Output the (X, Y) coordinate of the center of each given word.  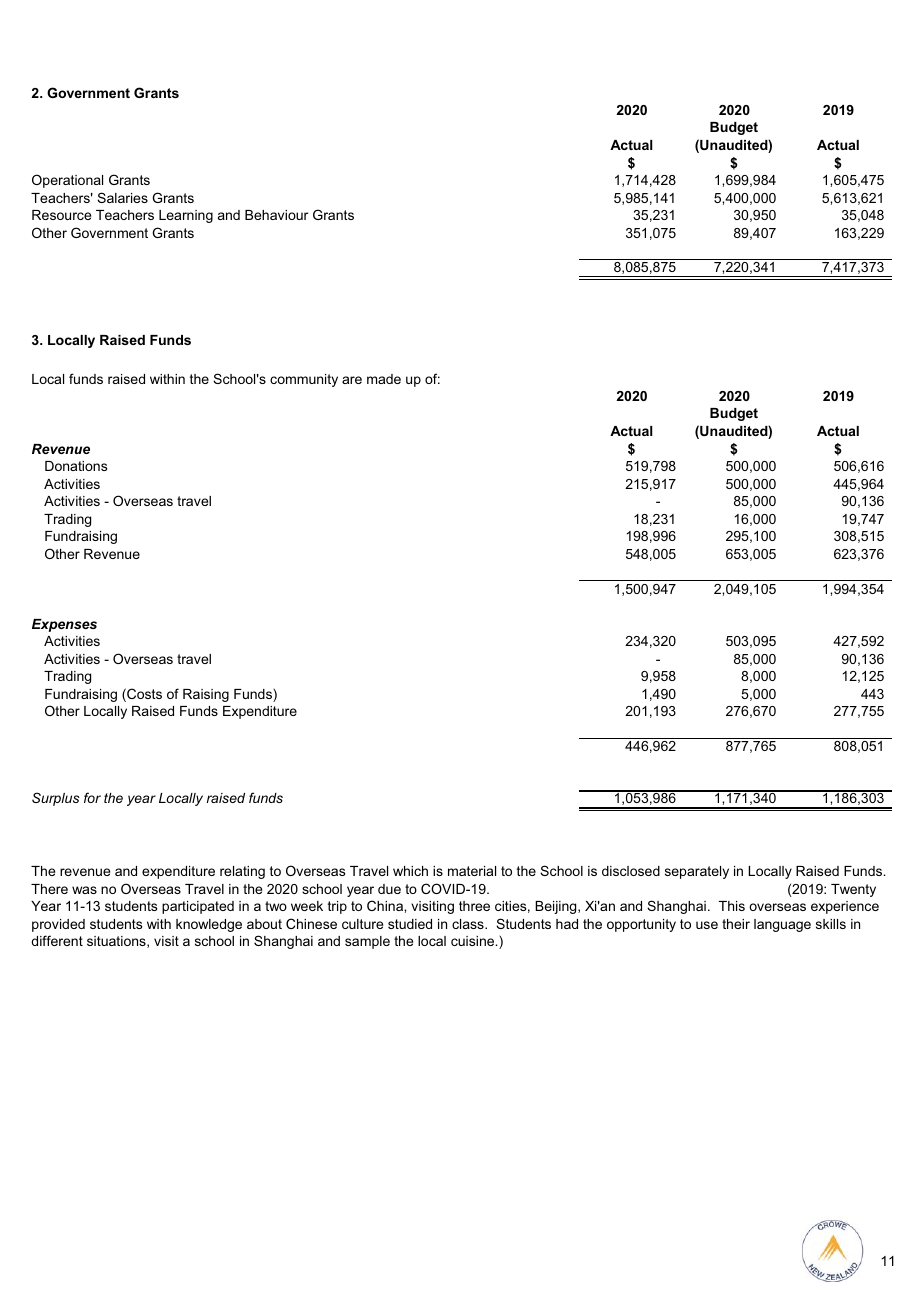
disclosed (631, 871)
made (384, 379)
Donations (76, 466)
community (304, 380)
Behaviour (276, 215)
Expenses (64, 625)
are (352, 380)
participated (198, 907)
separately (697, 872)
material (472, 871)
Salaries (122, 197)
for (92, 797)
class (469, 924)
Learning (186, 216)
